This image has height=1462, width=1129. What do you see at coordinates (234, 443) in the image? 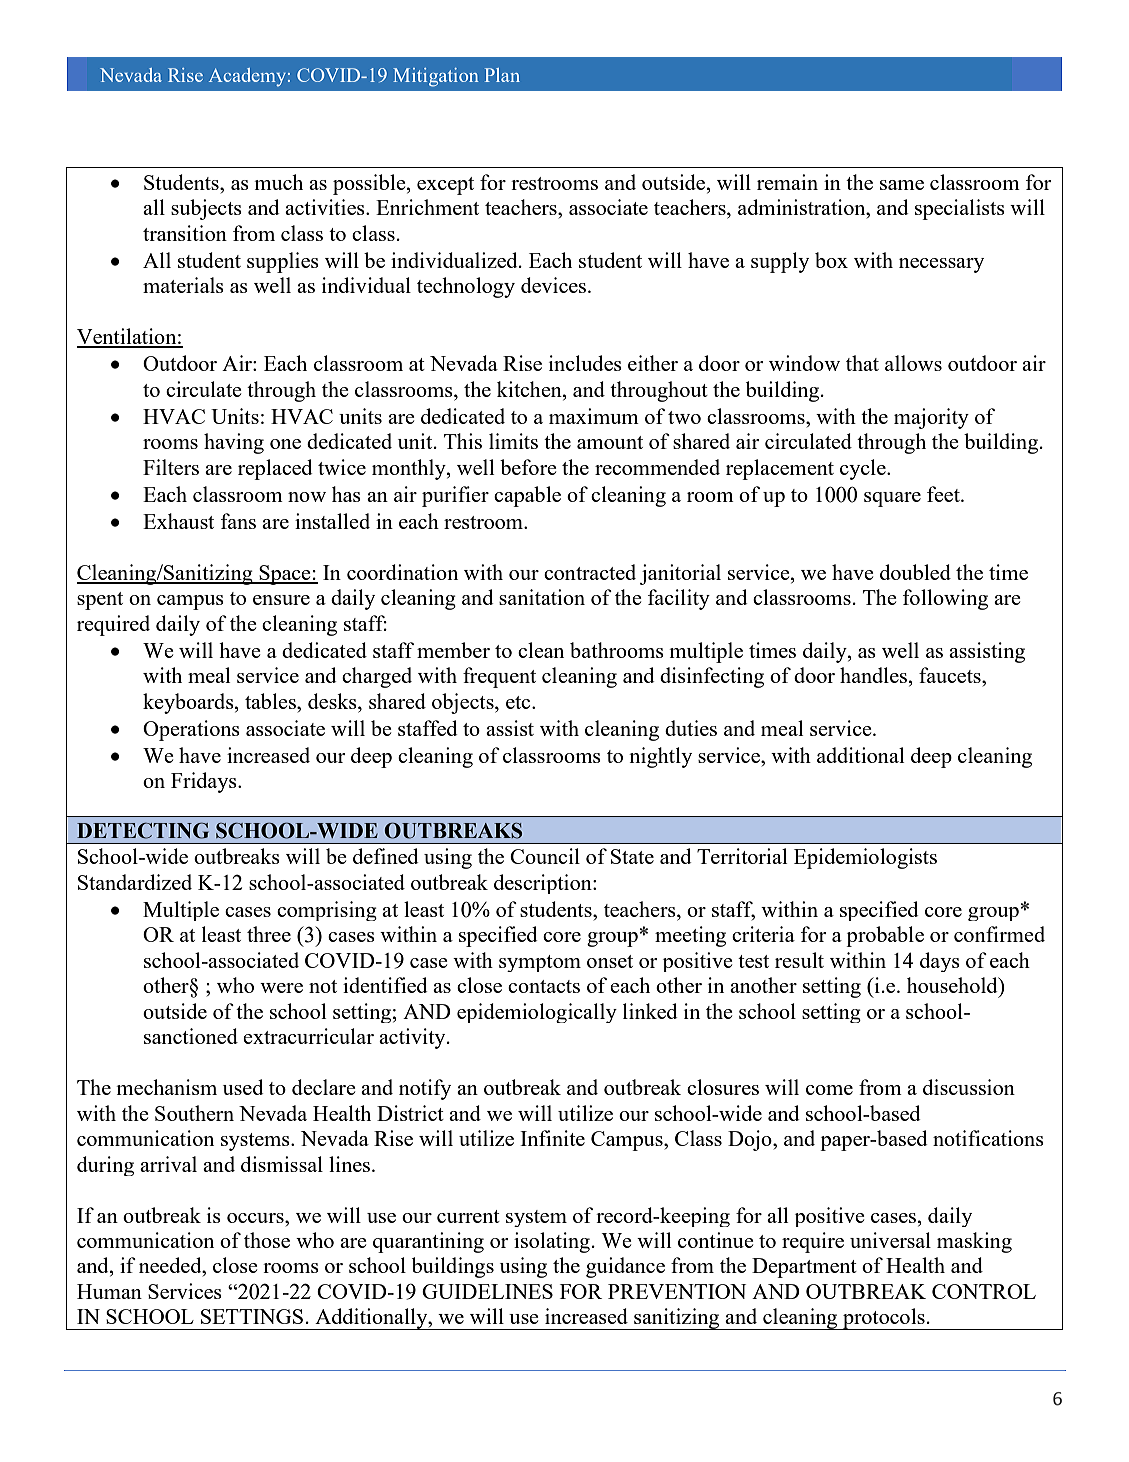
I see `having` at bounding box center [234, 443].
